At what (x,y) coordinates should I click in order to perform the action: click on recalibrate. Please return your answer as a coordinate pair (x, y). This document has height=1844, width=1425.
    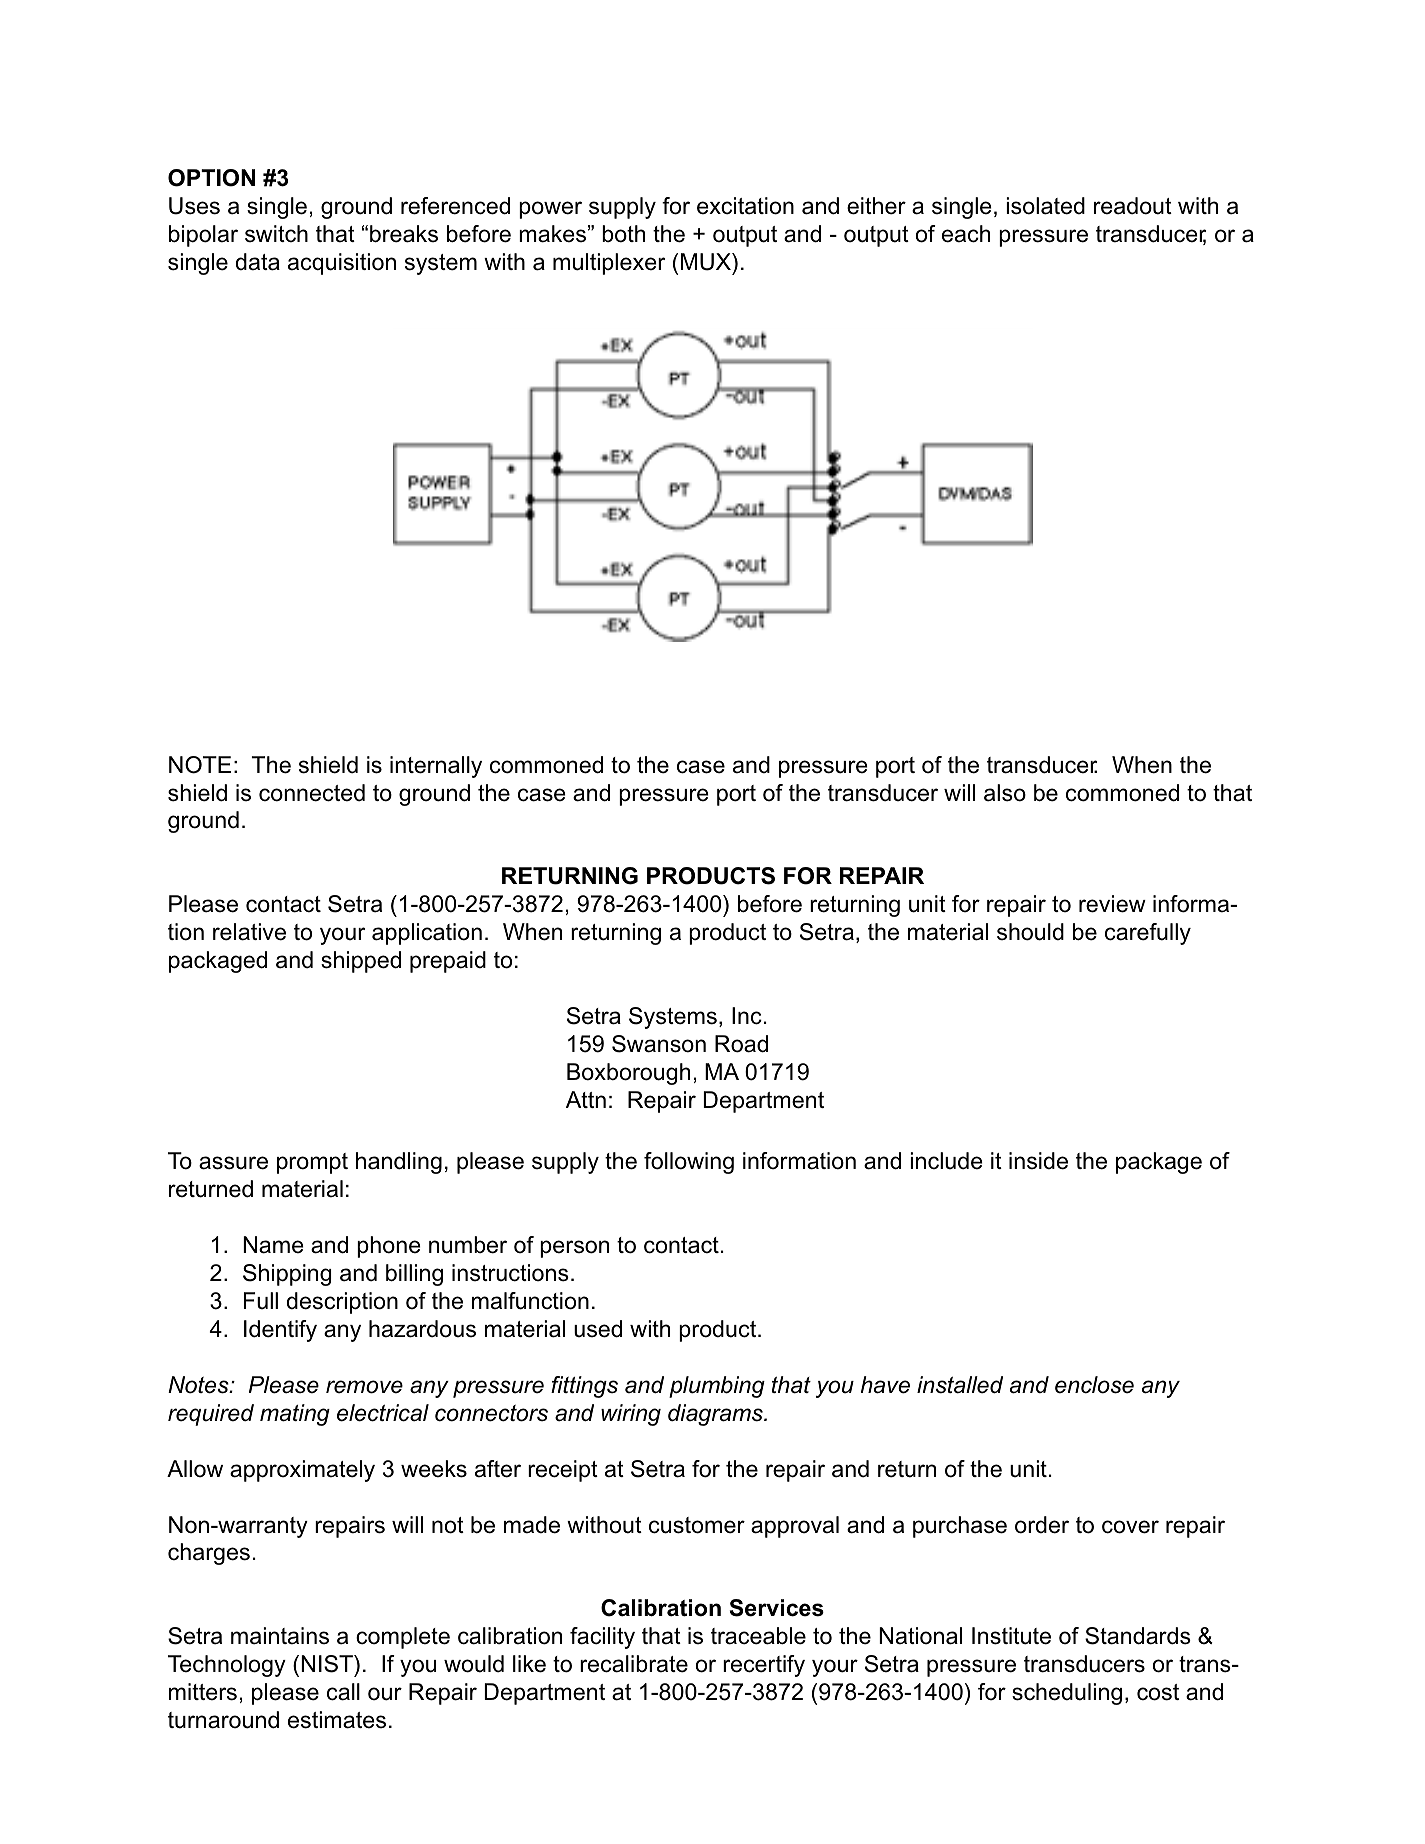
    Looking at the image, I should click on (634, 1664).
